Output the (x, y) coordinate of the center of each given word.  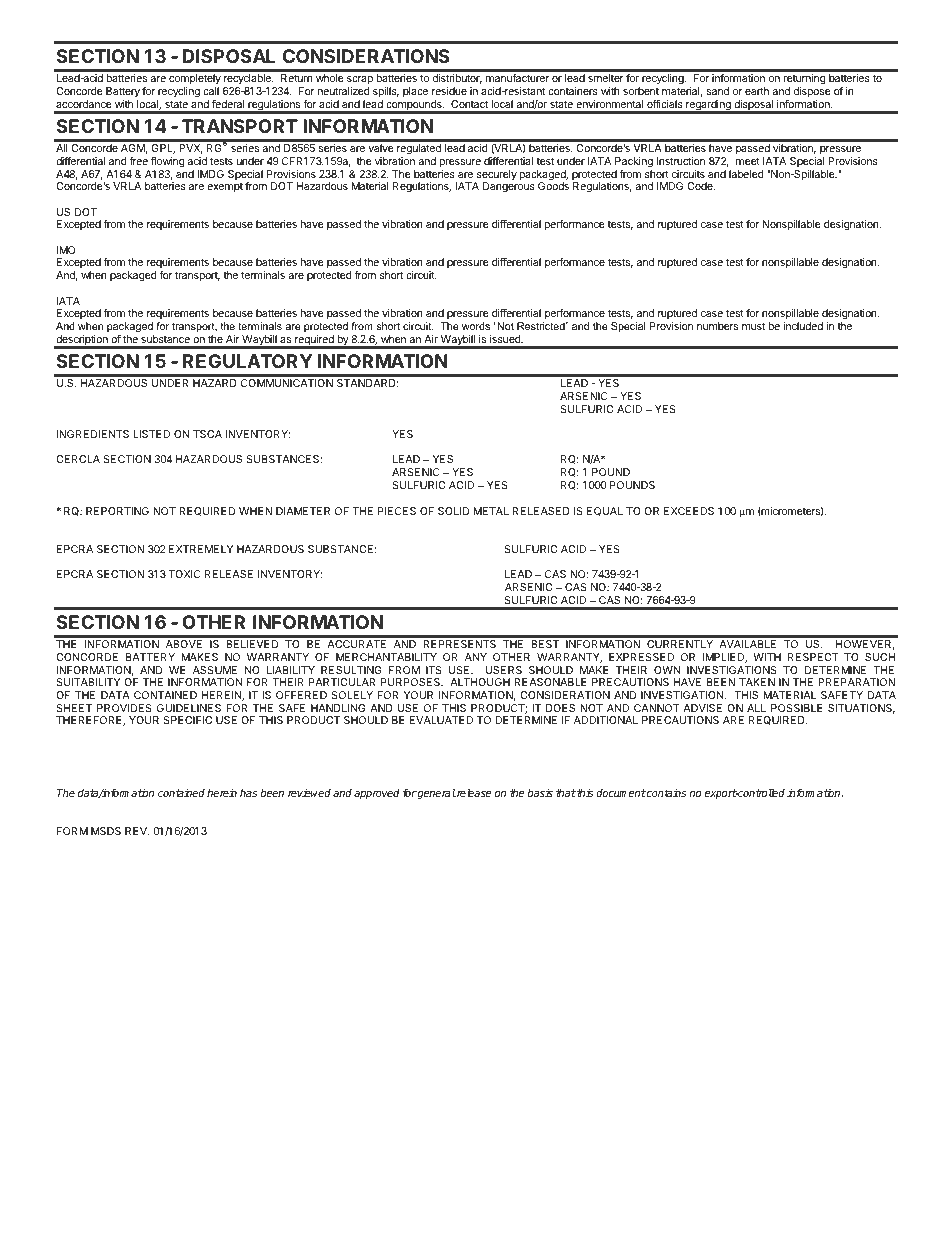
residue (449, 91)
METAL (491, 511)
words (476, 326)
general (436, 794)
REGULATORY (247, 361)
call (211, 91)
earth (757, 91)
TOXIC (184, 574)
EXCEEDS (689, 511)
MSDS (106, 831)
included (803, 326)
